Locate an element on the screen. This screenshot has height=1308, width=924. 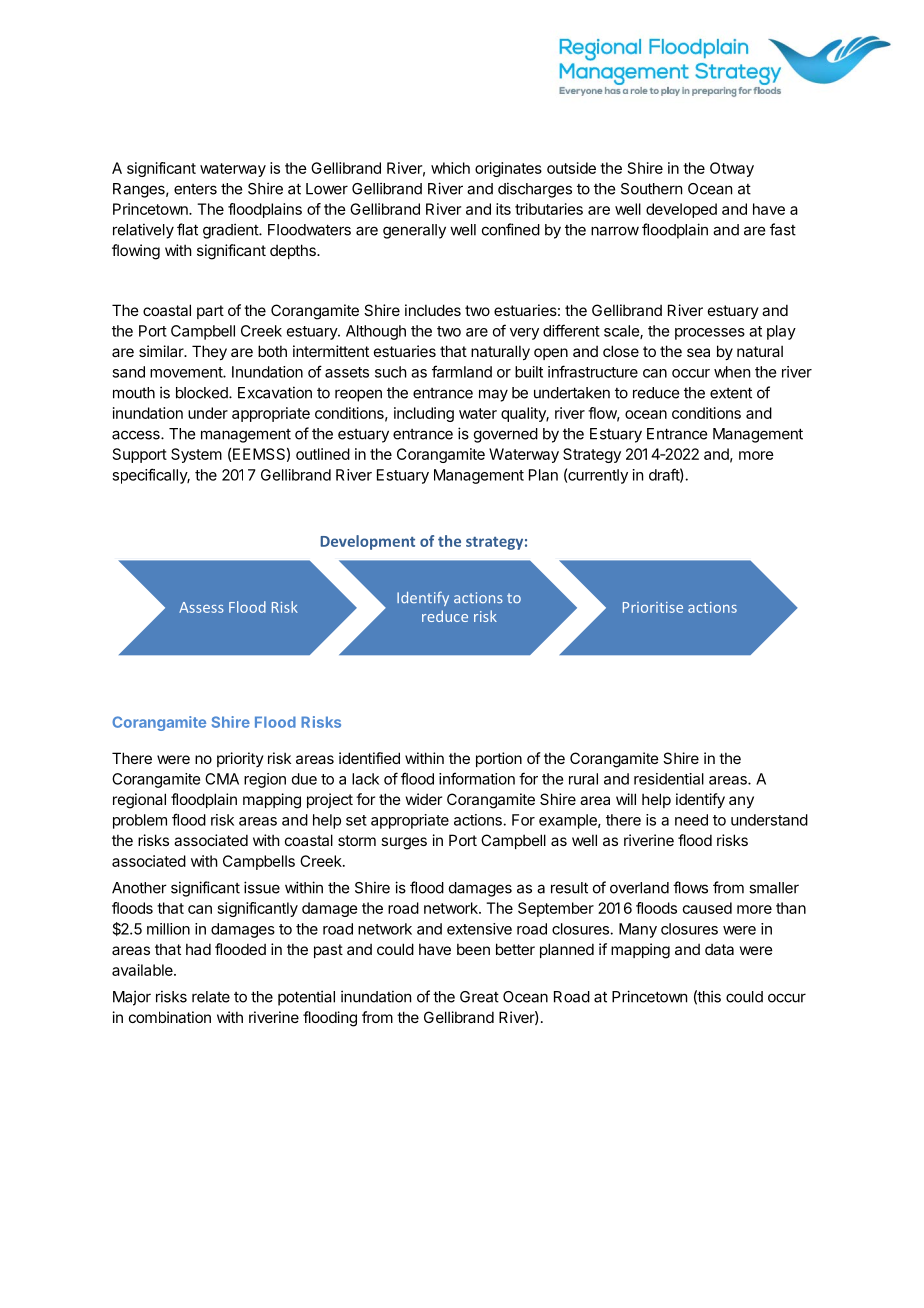
relate is located at coordinates (211, 997).
